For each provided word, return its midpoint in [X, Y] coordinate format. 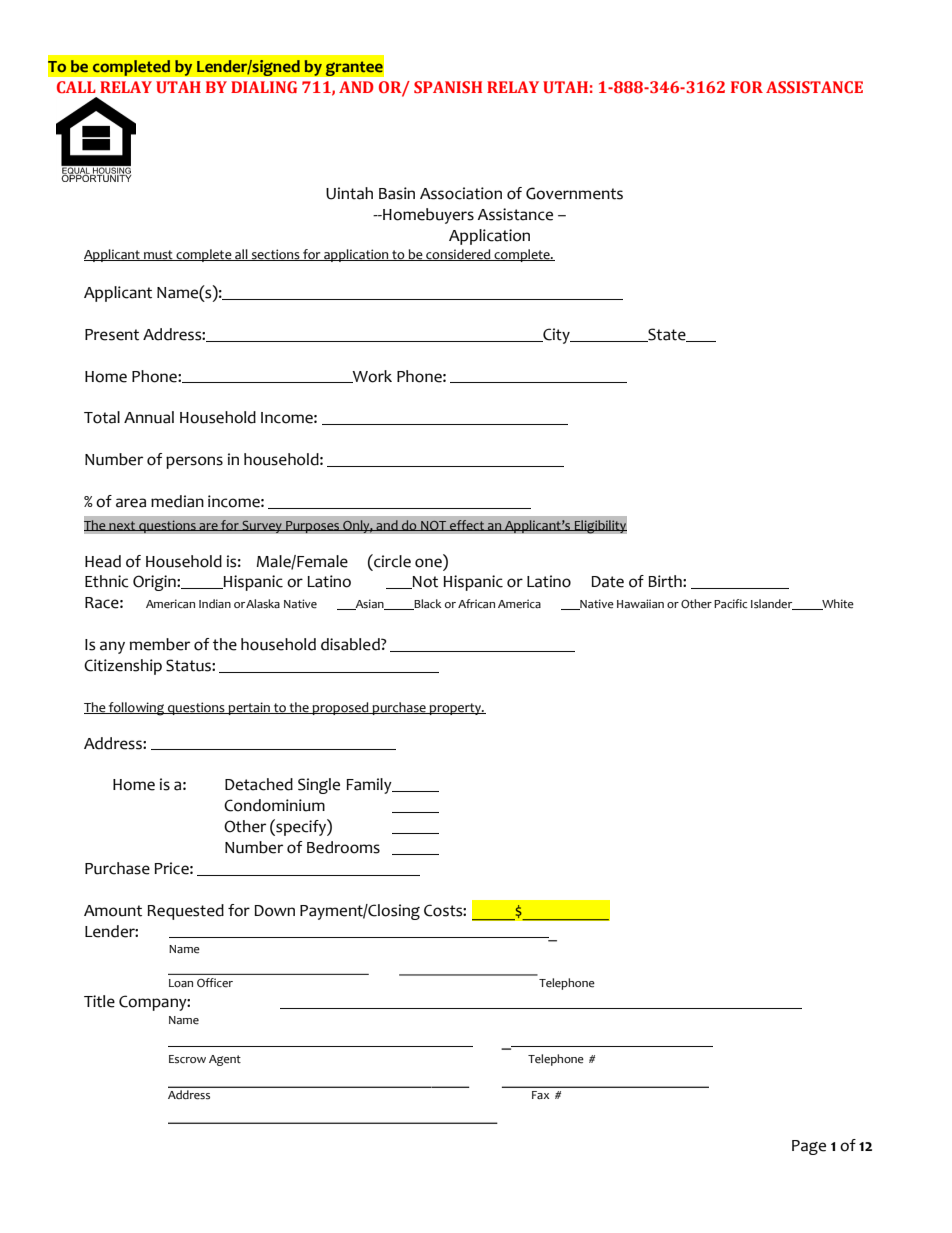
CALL [76, 87]
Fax [540, 1095]
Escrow [187, 1059]
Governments [574, 193]
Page [809, 1147]
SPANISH [448, 87]
